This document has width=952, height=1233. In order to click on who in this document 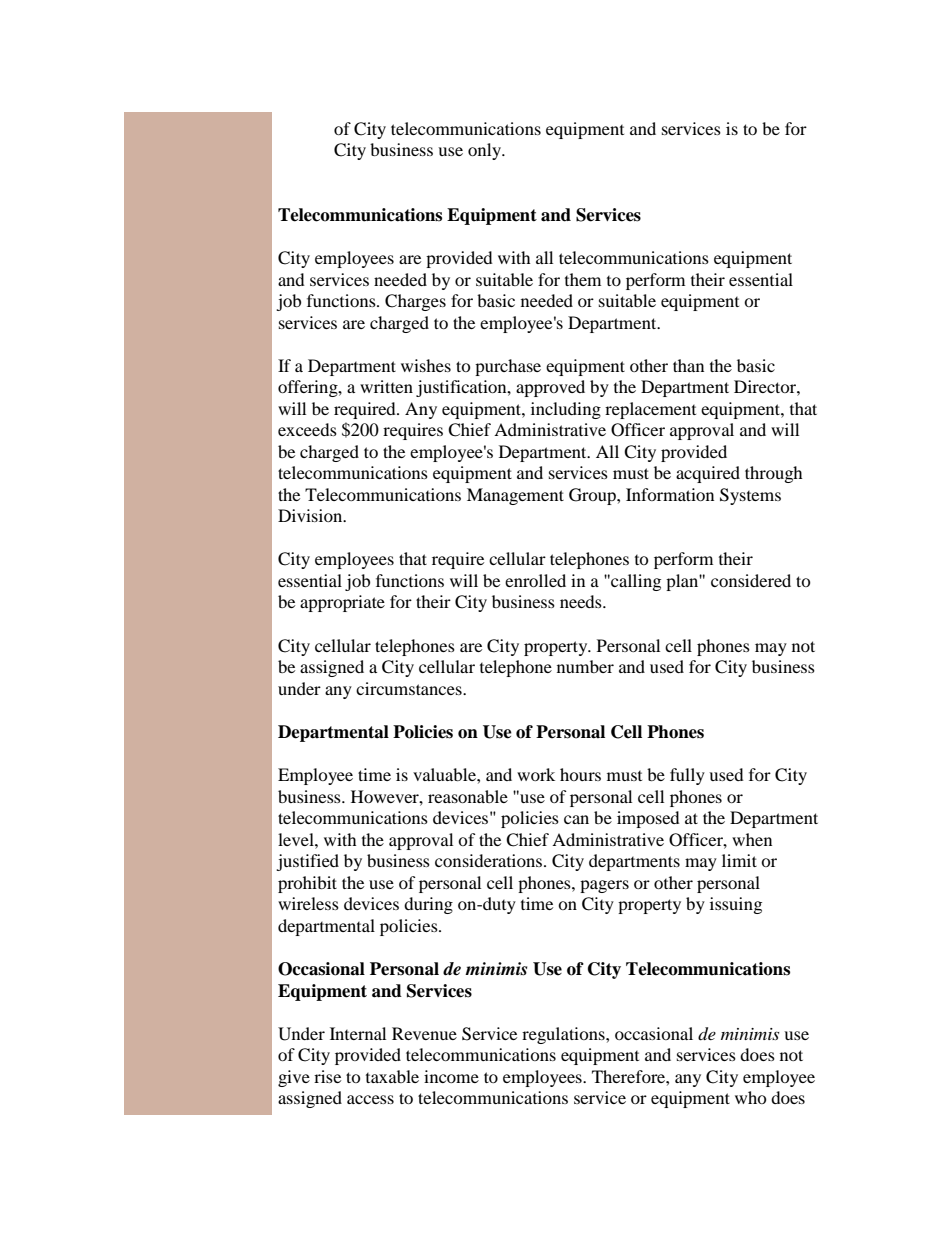, I will do `click(751, 1097)`.
